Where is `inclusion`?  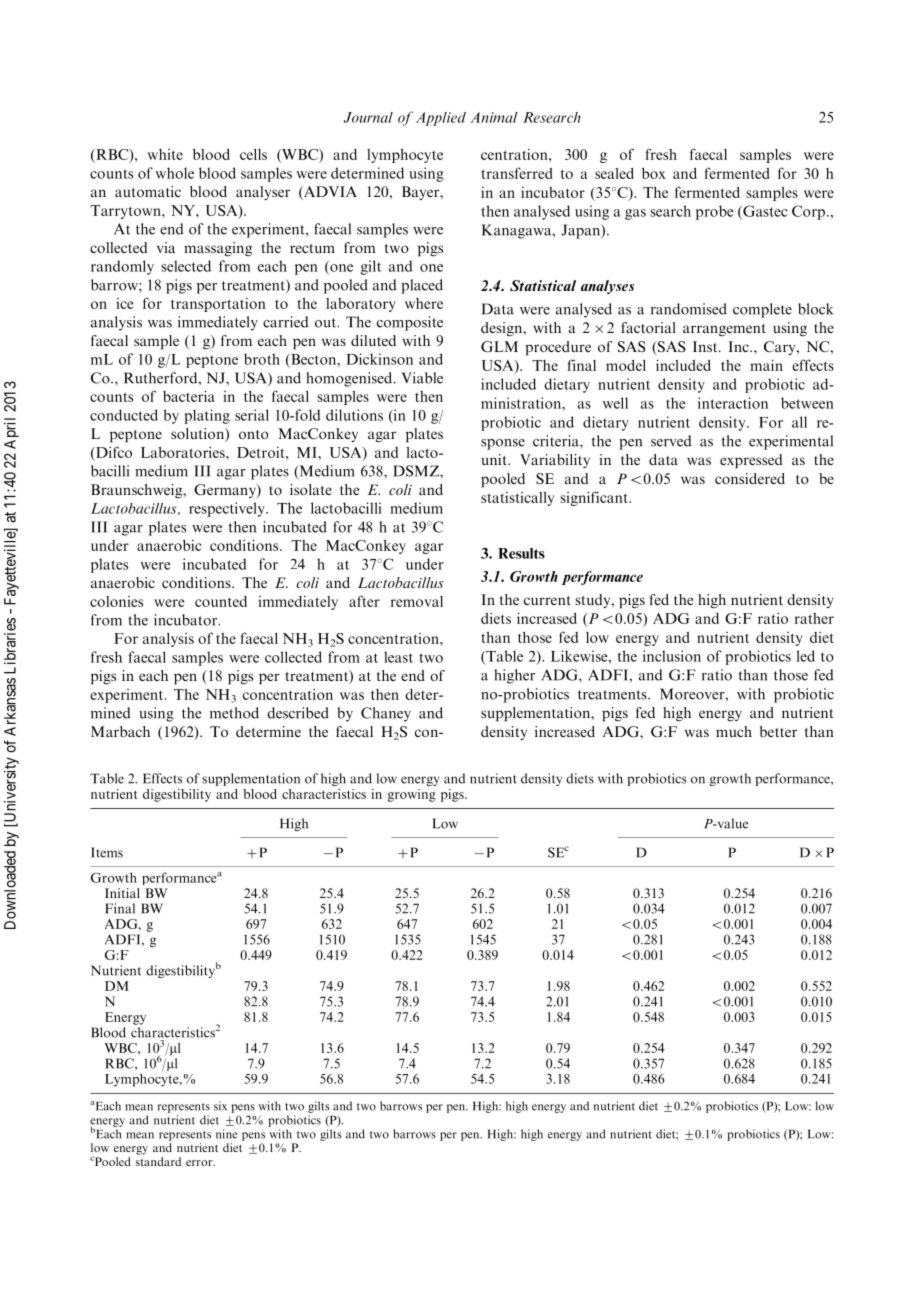 inclusion is located at coordinates (672, 656).
